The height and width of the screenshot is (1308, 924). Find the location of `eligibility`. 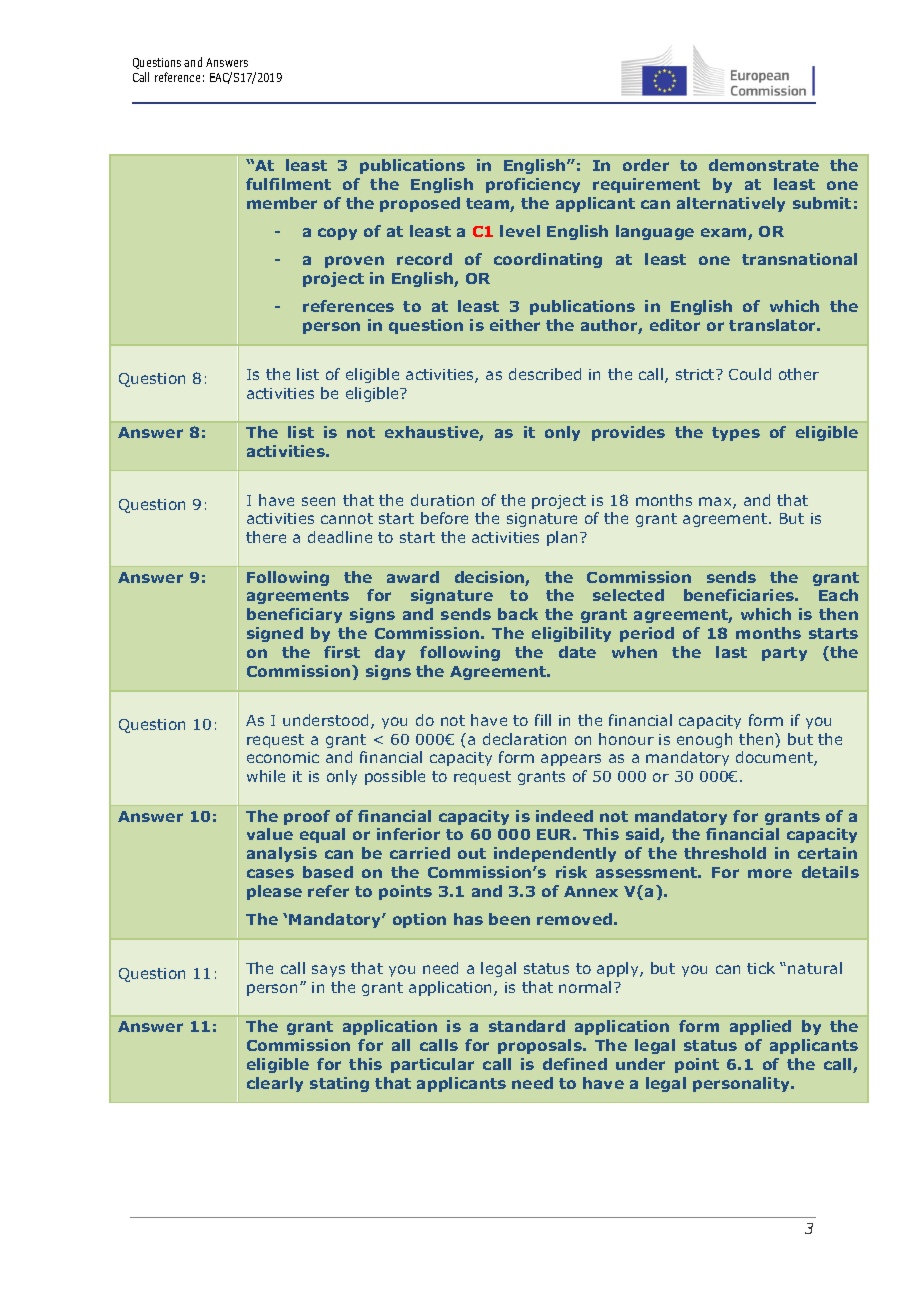

eligibility is located at coordinates (571, 634).
